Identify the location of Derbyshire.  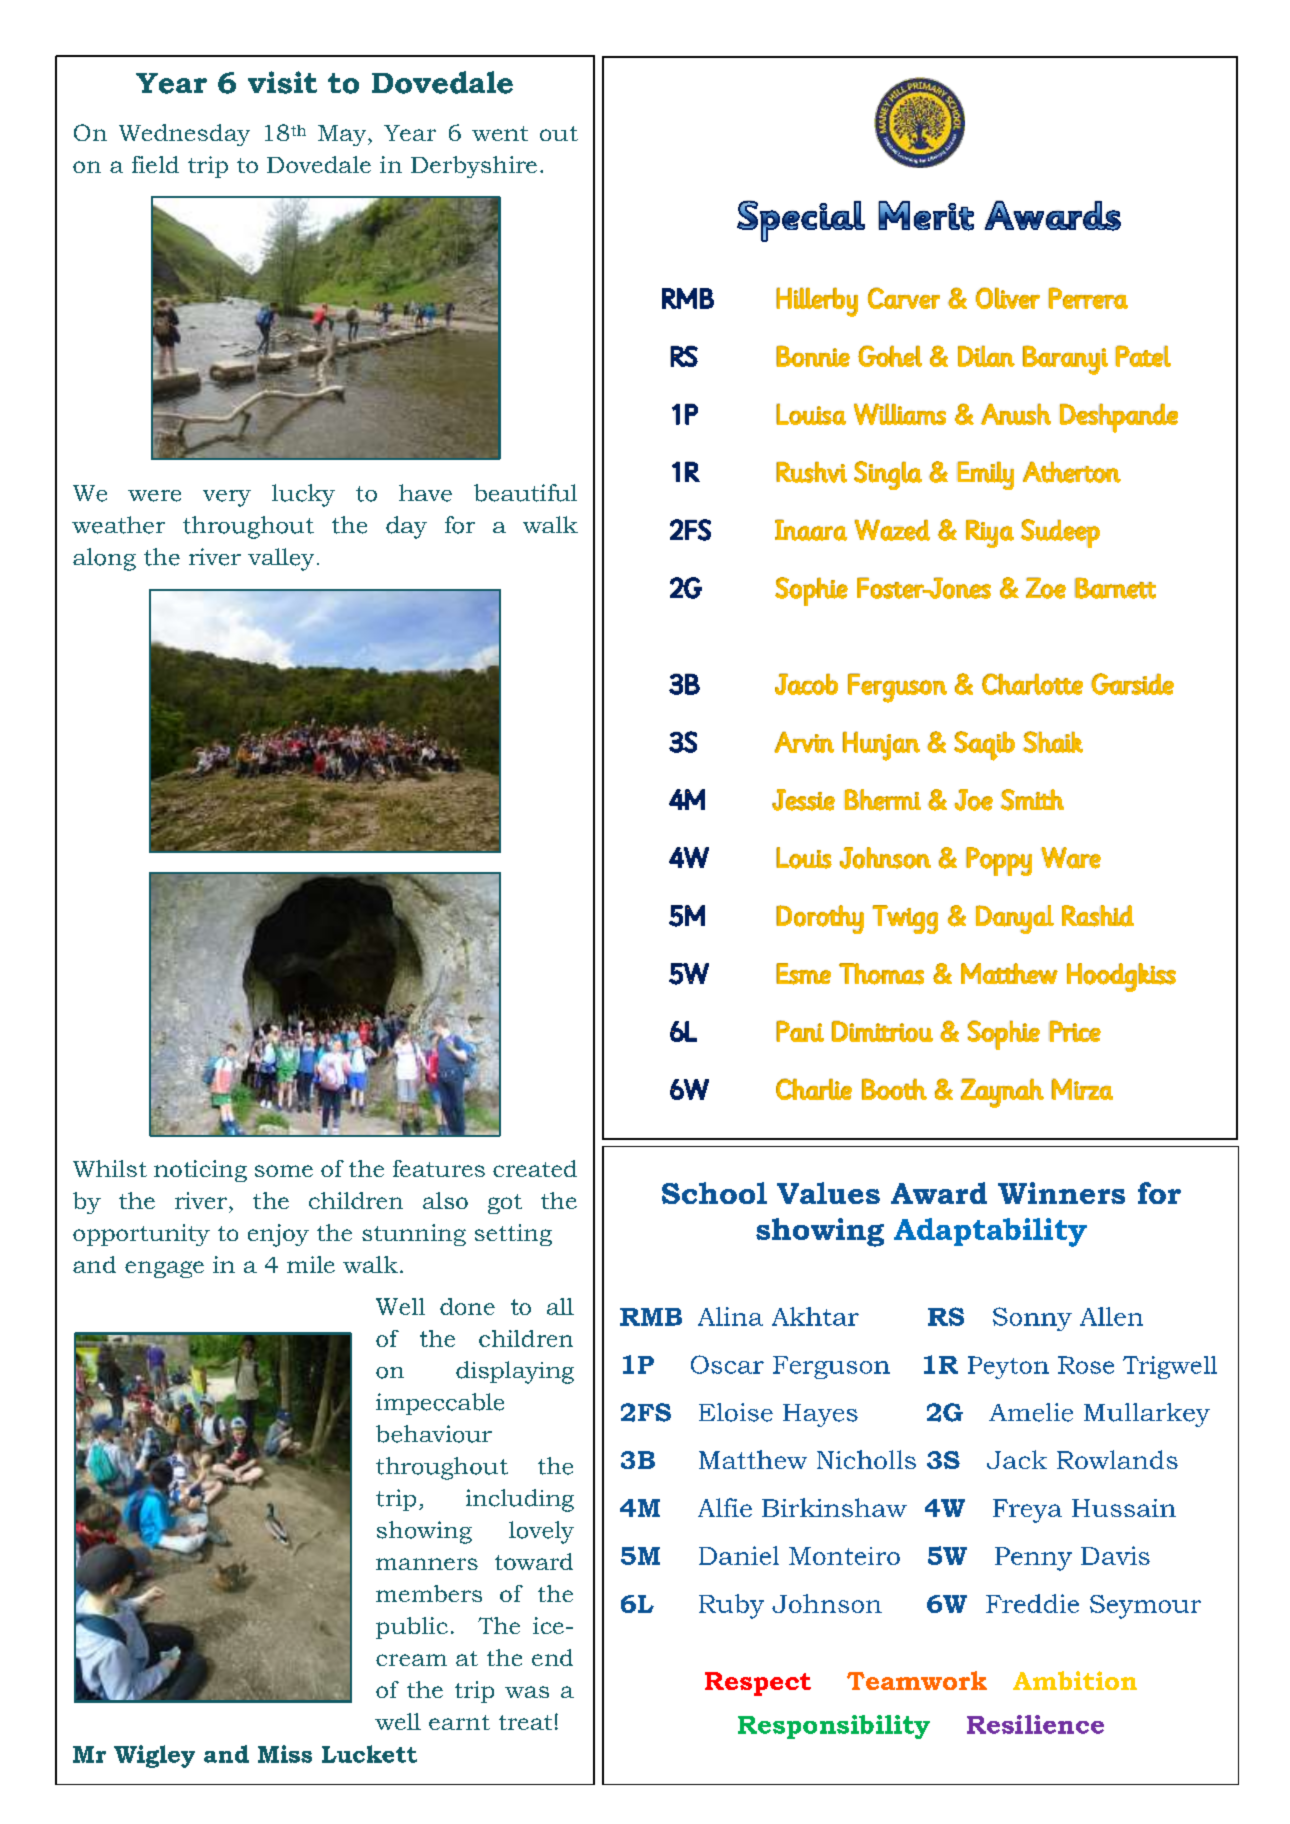
(474, 167).
